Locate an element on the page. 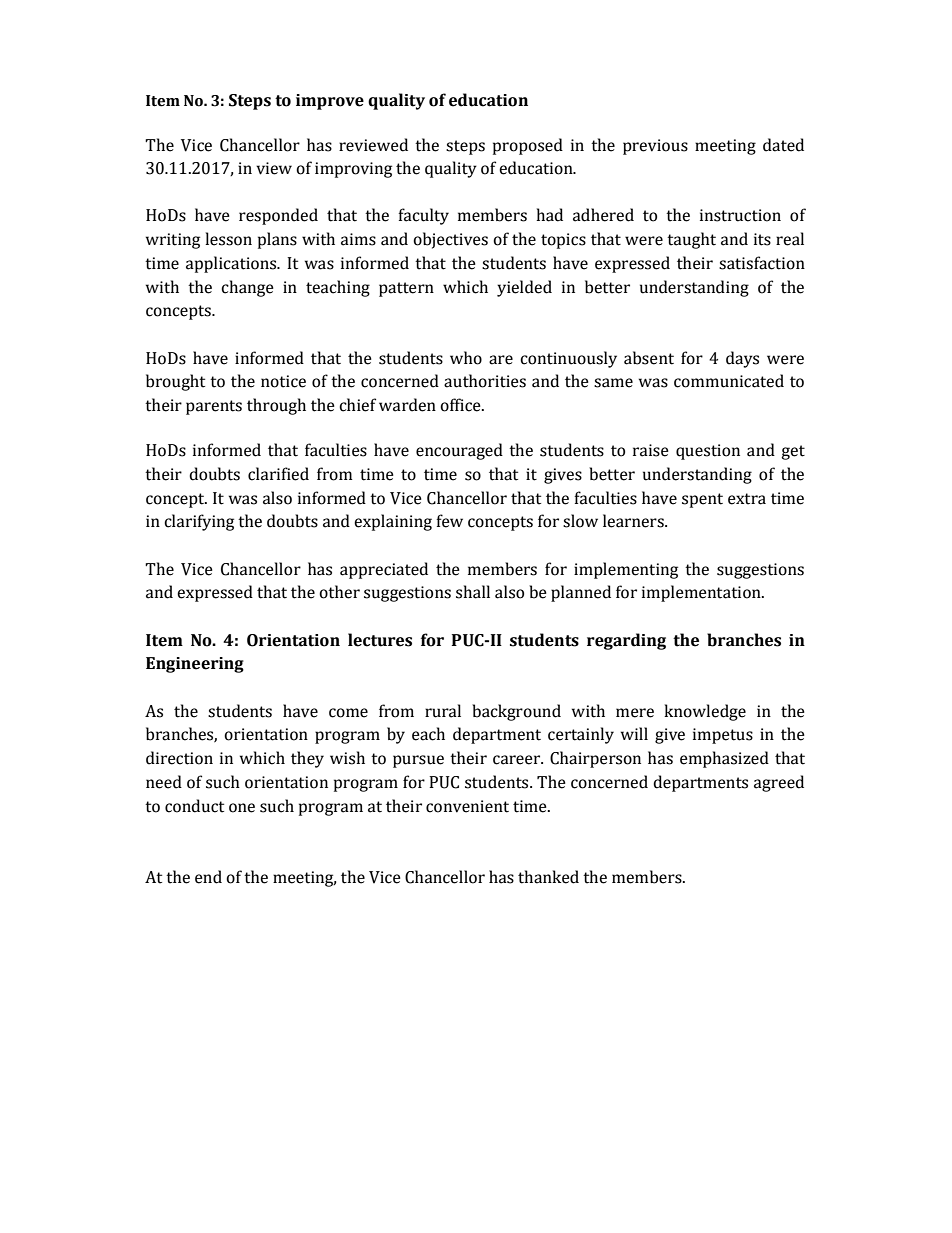 This image has height=1233, width=952. convenient is located at coordinates (467, 806).
